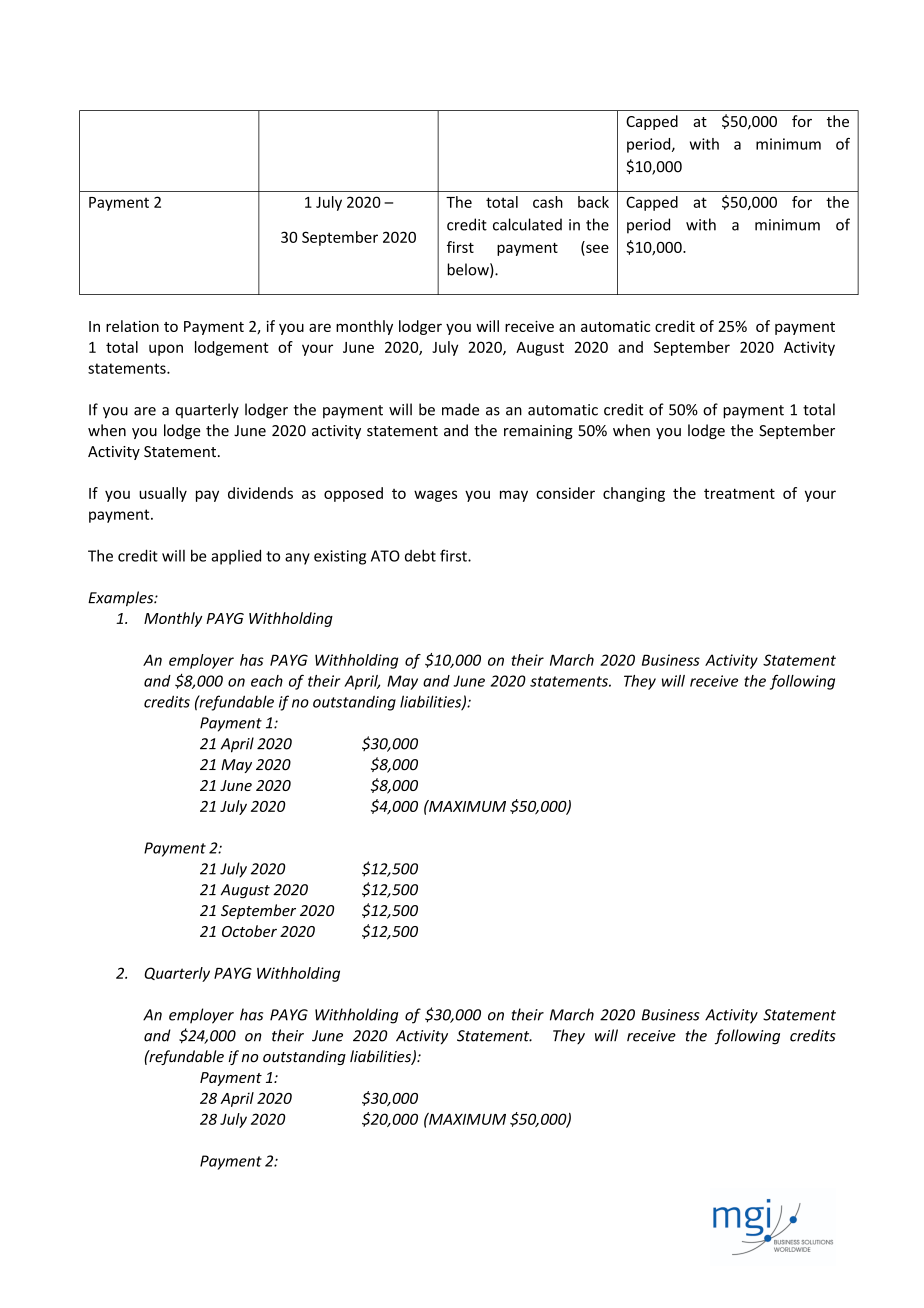 This screenshot has height=1308, width=924. What do you see at coordinates (739, 493) in the screenshot?
I see `treatment` at bounding box center [739, 493].
